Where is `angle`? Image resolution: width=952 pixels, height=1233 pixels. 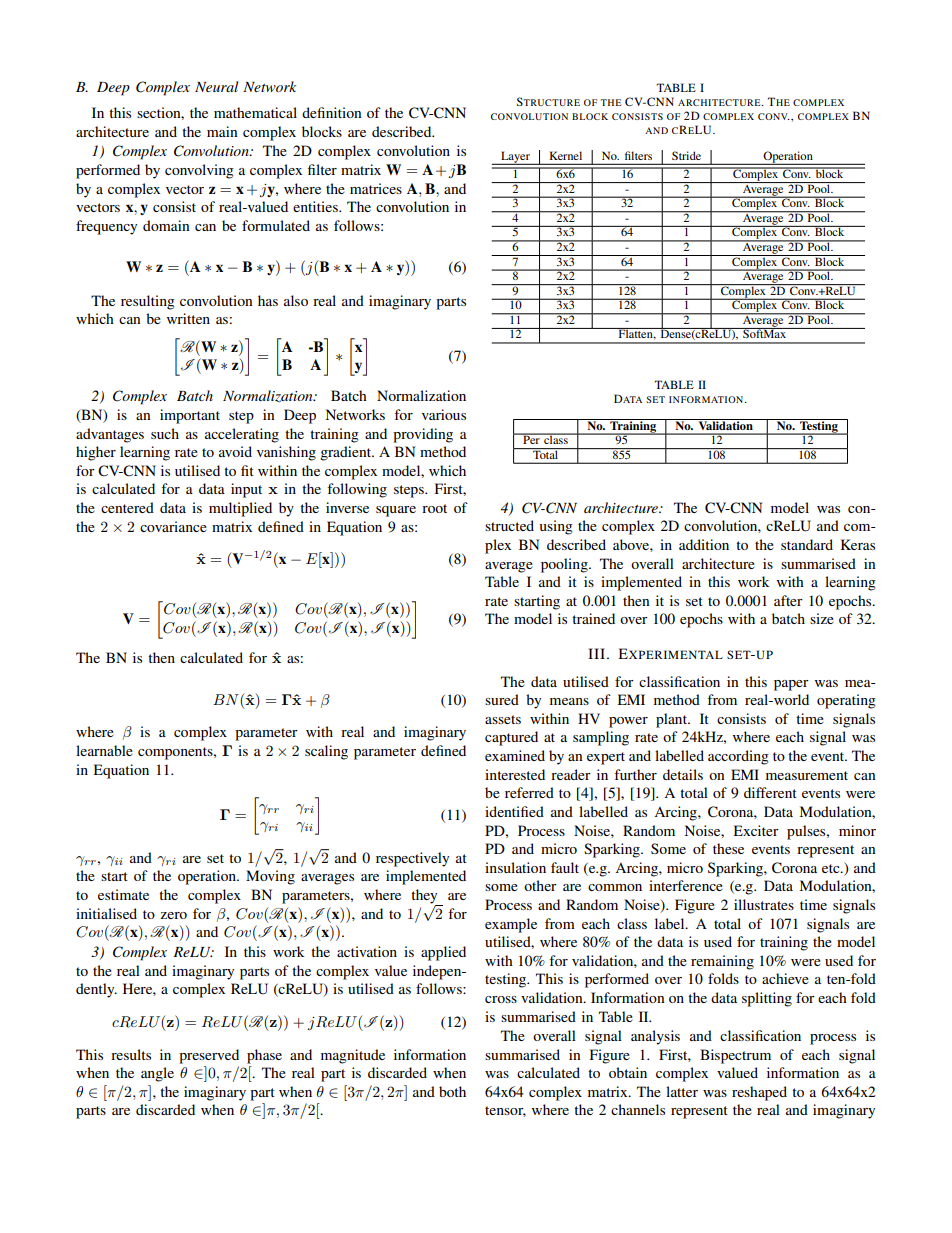
angle is located at coordinates (157, 1074).
